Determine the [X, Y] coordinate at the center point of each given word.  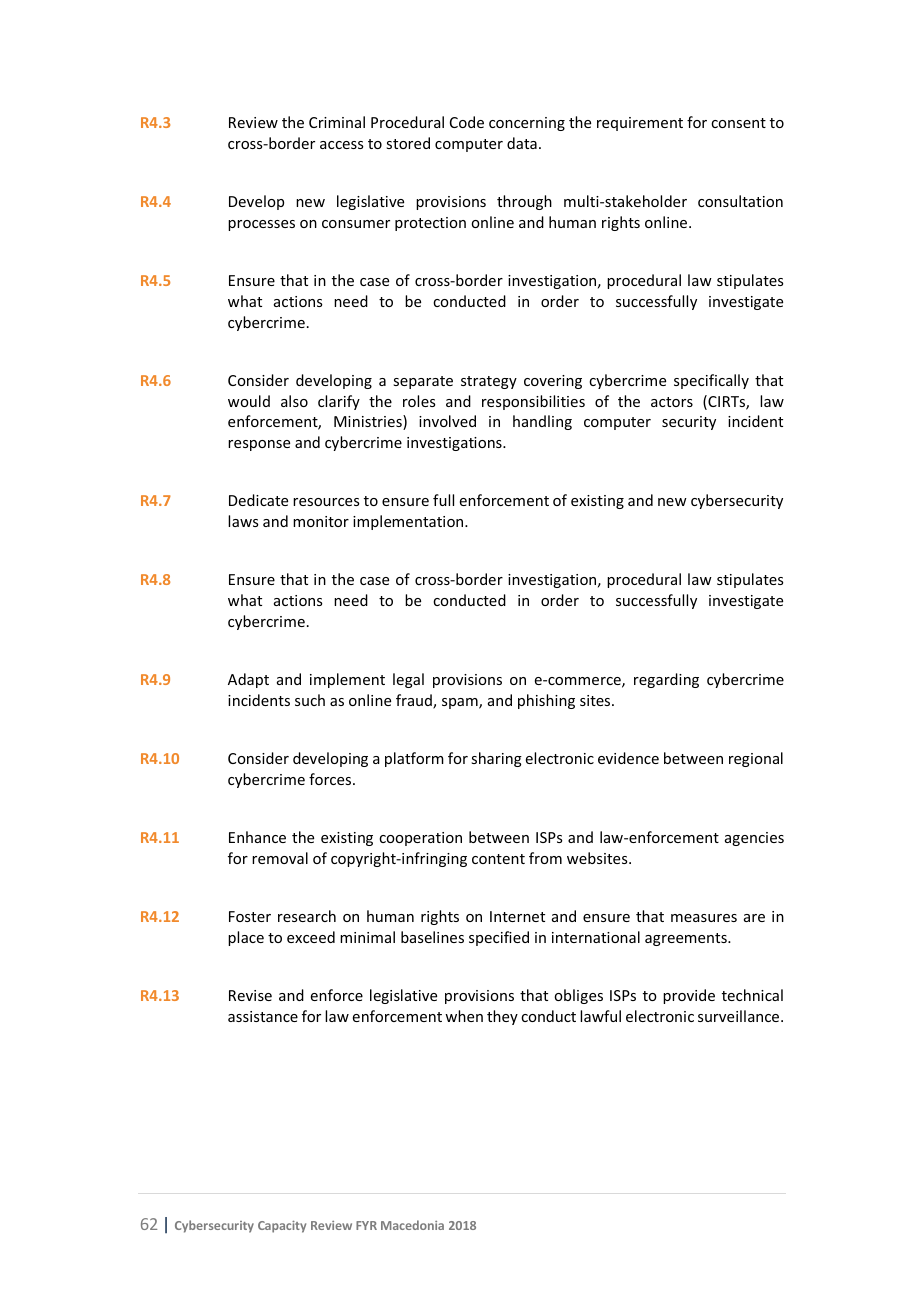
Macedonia [412, 1225]
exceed [311, 937]
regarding [666, 680]
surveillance [740, 1016]
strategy [489, 382]
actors [672, 402]
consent [738, 123]
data [522, 143]
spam [461, 703]
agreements [687, 939]
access [341, 145]
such [310, 700]
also [294, 401]
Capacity [282, 1227]
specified [499, 938]
